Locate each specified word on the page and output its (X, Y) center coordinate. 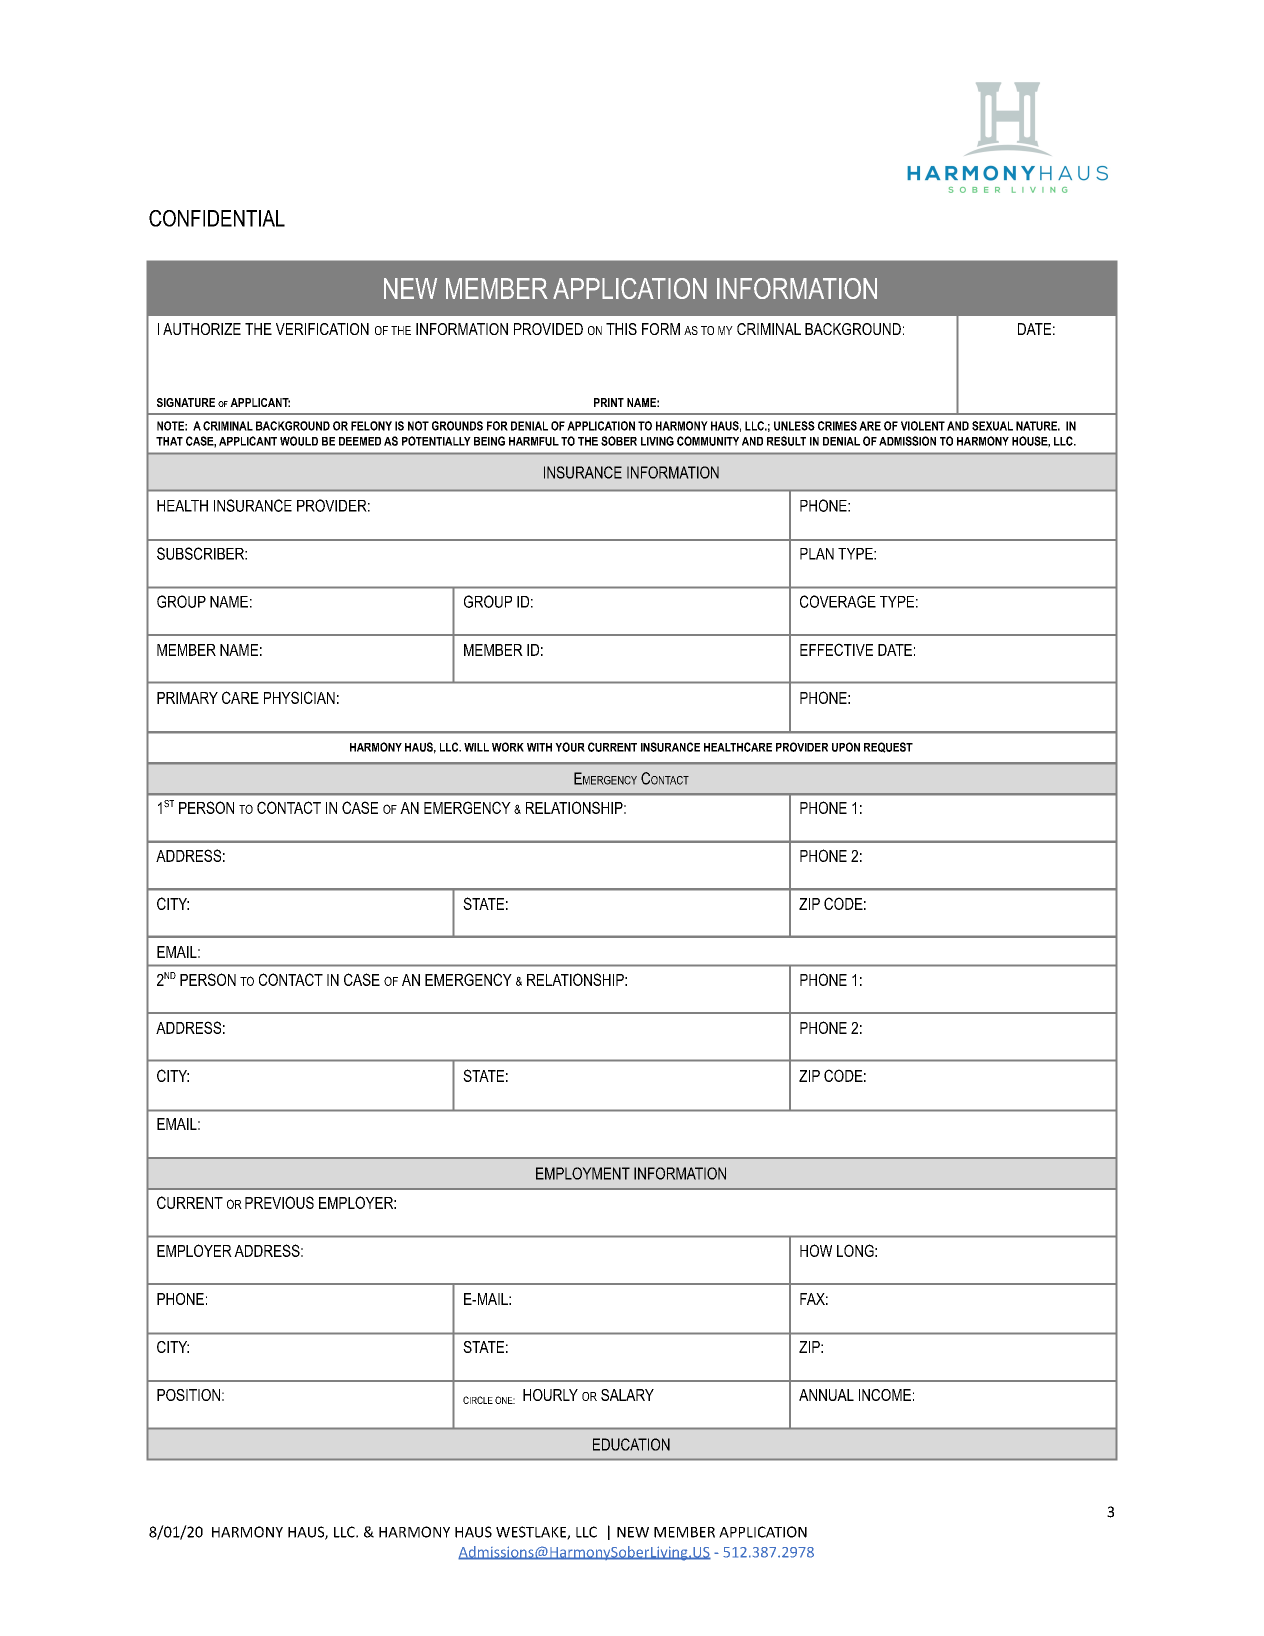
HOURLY (550, 1395)
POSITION (188, 1395)
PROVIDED (548, 329)
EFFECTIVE (836, 649)
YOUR (570, 747)
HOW (816, 1250)
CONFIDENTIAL (217, 218)
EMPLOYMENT (583, 1173)
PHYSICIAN (299, 697)
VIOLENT (923, 426)
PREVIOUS (279, 1202)
